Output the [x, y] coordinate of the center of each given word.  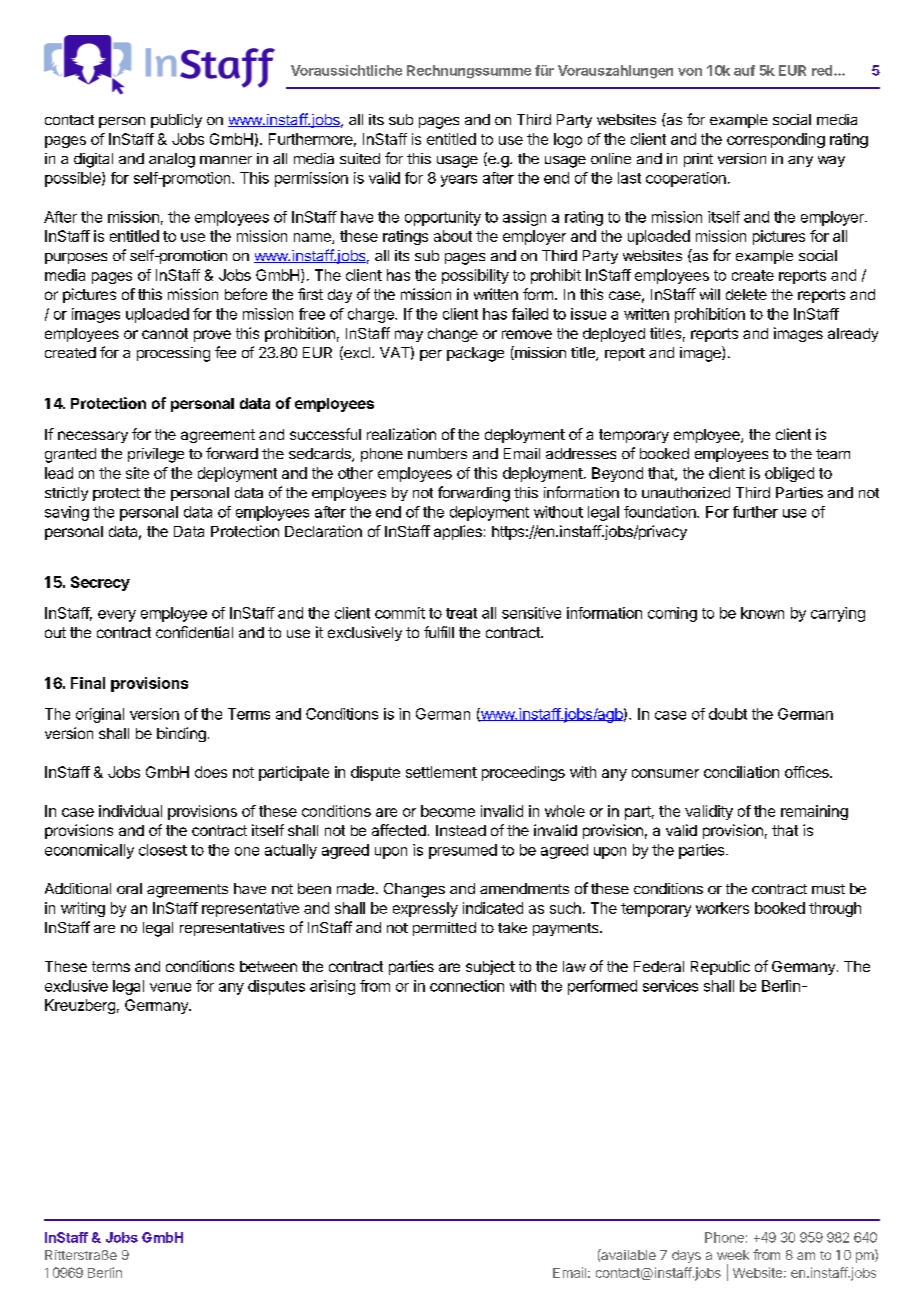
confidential [194, 632]
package [475, 354]
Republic [720, 967]
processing [173, 354]
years [459, 181]
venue [170, 987]
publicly [176, 121]
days [686, 1256]
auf [744, 70]
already [853, 335]
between [268, 966]
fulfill [439, 632]
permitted [444, 929]
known [762, 613]
